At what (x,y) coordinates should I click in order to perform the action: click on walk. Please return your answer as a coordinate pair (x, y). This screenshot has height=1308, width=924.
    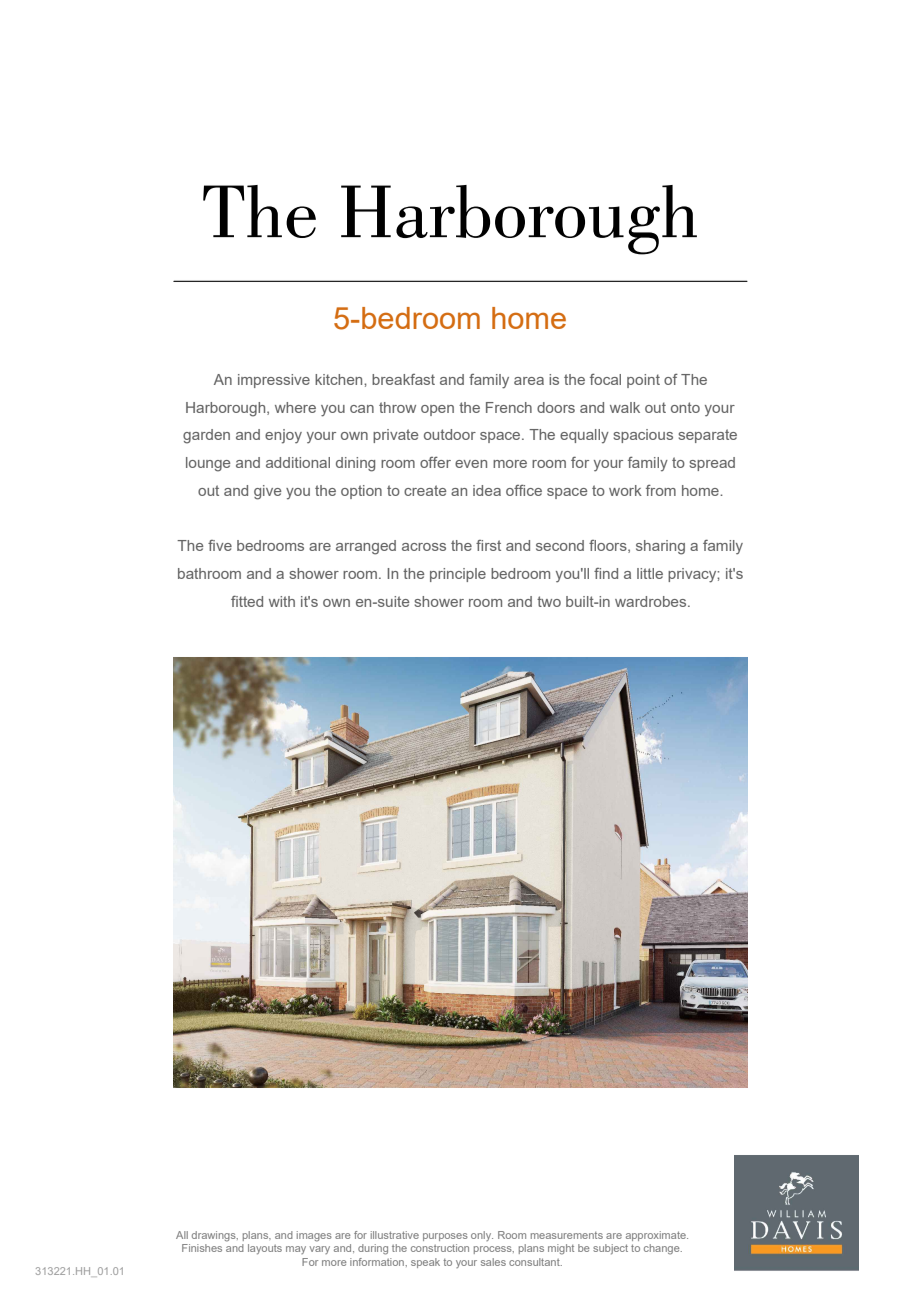
    Looking at the image, I should click on (625, 407).
